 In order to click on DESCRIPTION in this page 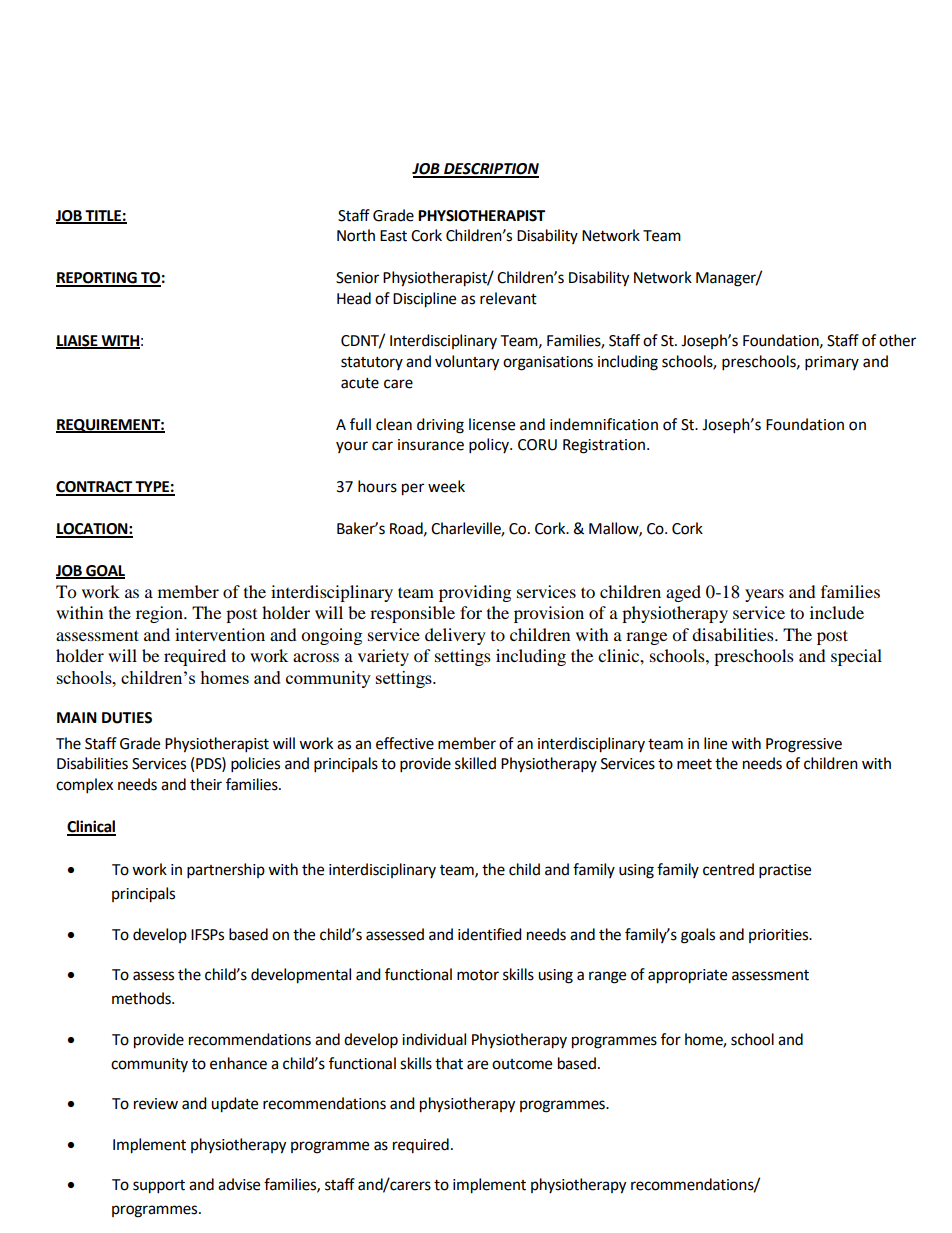, I will do `click(490, 170)`.
